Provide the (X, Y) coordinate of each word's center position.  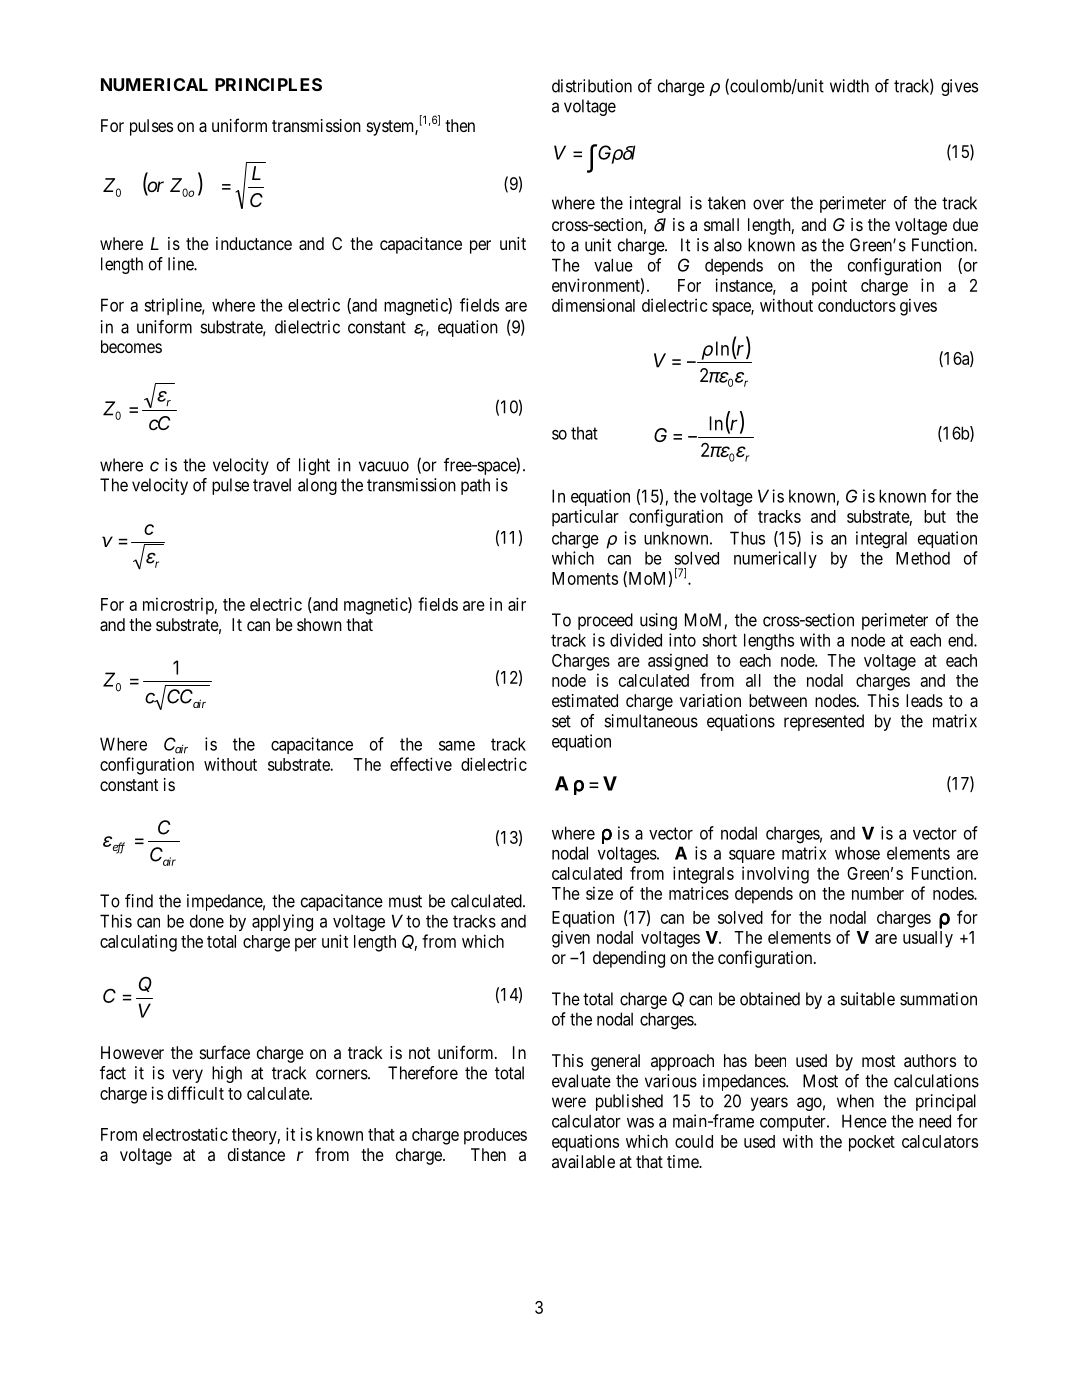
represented (824, 722)
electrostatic (185, 1134)
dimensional (593, 305)
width (849, 86)
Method (923, 558)
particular (585, 518)
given (571, 939)
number (878, 893)
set (561, 721)
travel (272, 485)
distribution (592, 86)
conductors (857, 305)
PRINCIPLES (268, 84)
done (207, 921)
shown (319, 624)
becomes (131, 346)
